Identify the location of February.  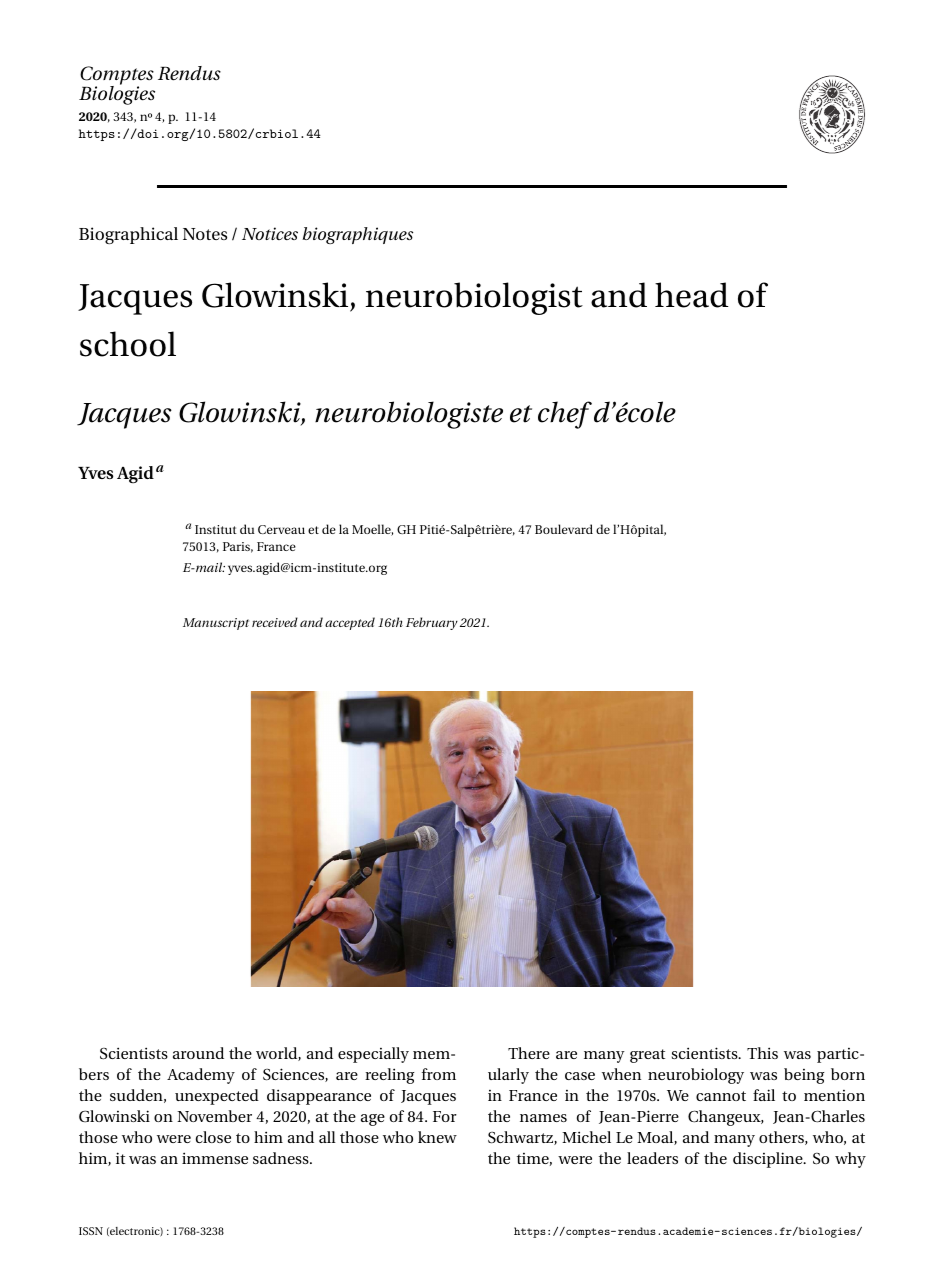
(432, 623).
